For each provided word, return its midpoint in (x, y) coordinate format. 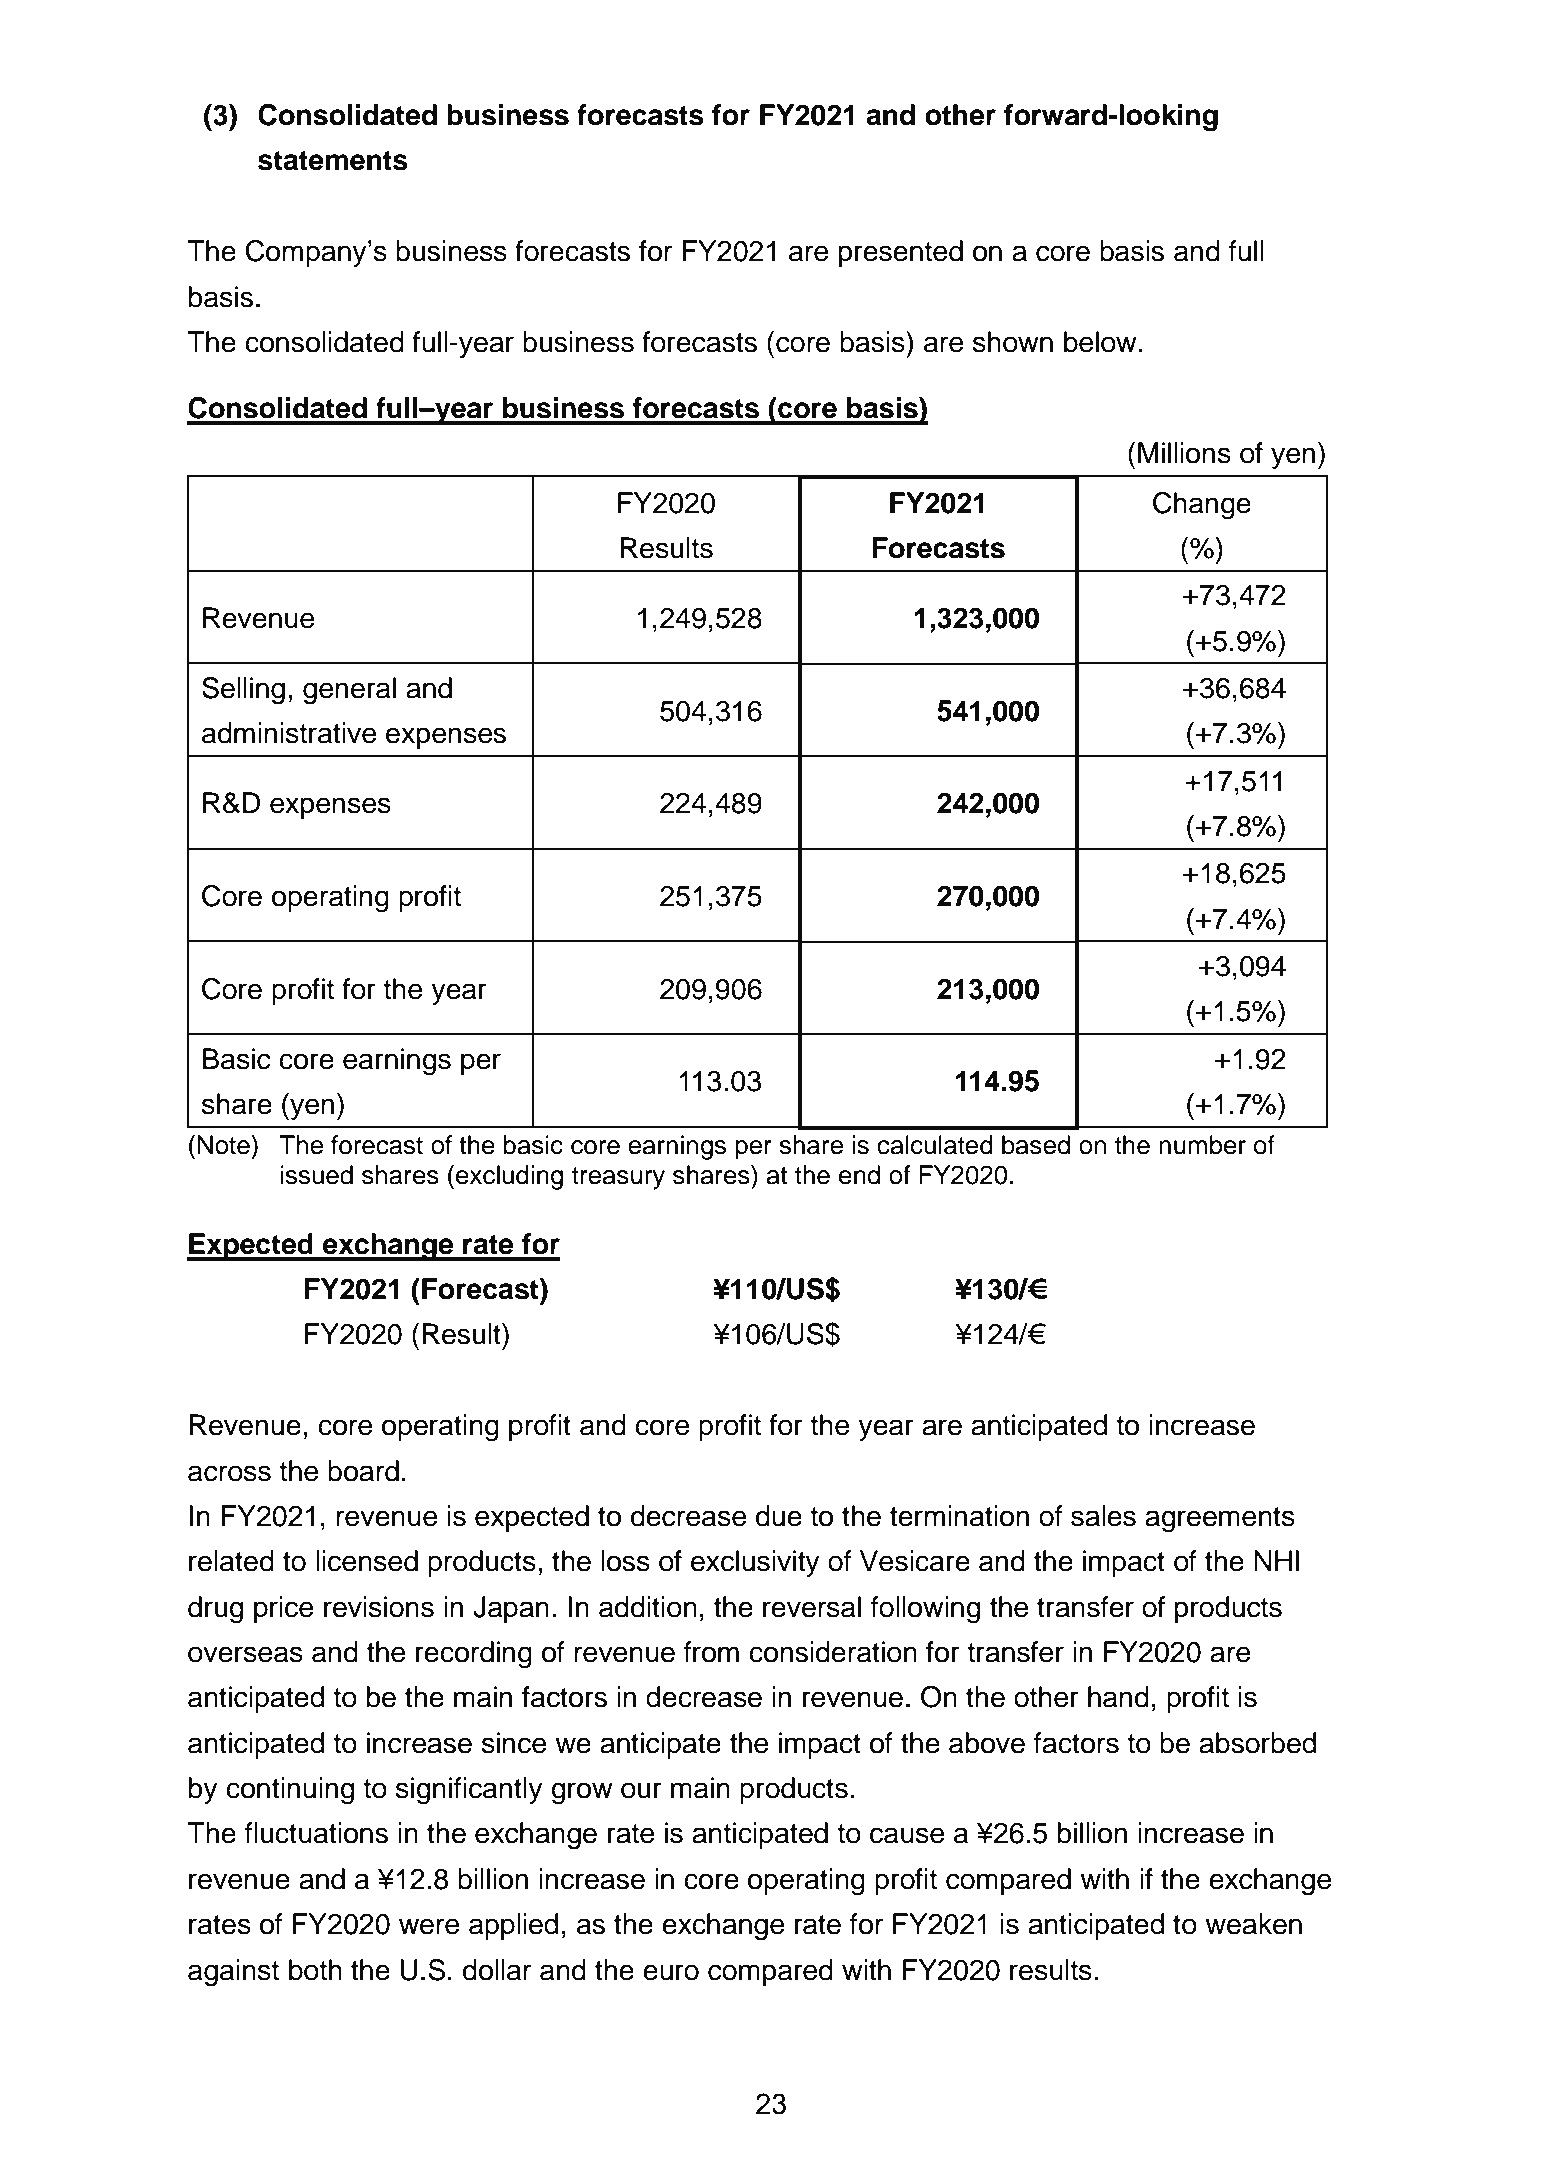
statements (333, 161)
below (1100, 342)
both (315, 1970)
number (1202, 1145)
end (859, 1175)
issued (317, 1175)
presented (901, 253)
